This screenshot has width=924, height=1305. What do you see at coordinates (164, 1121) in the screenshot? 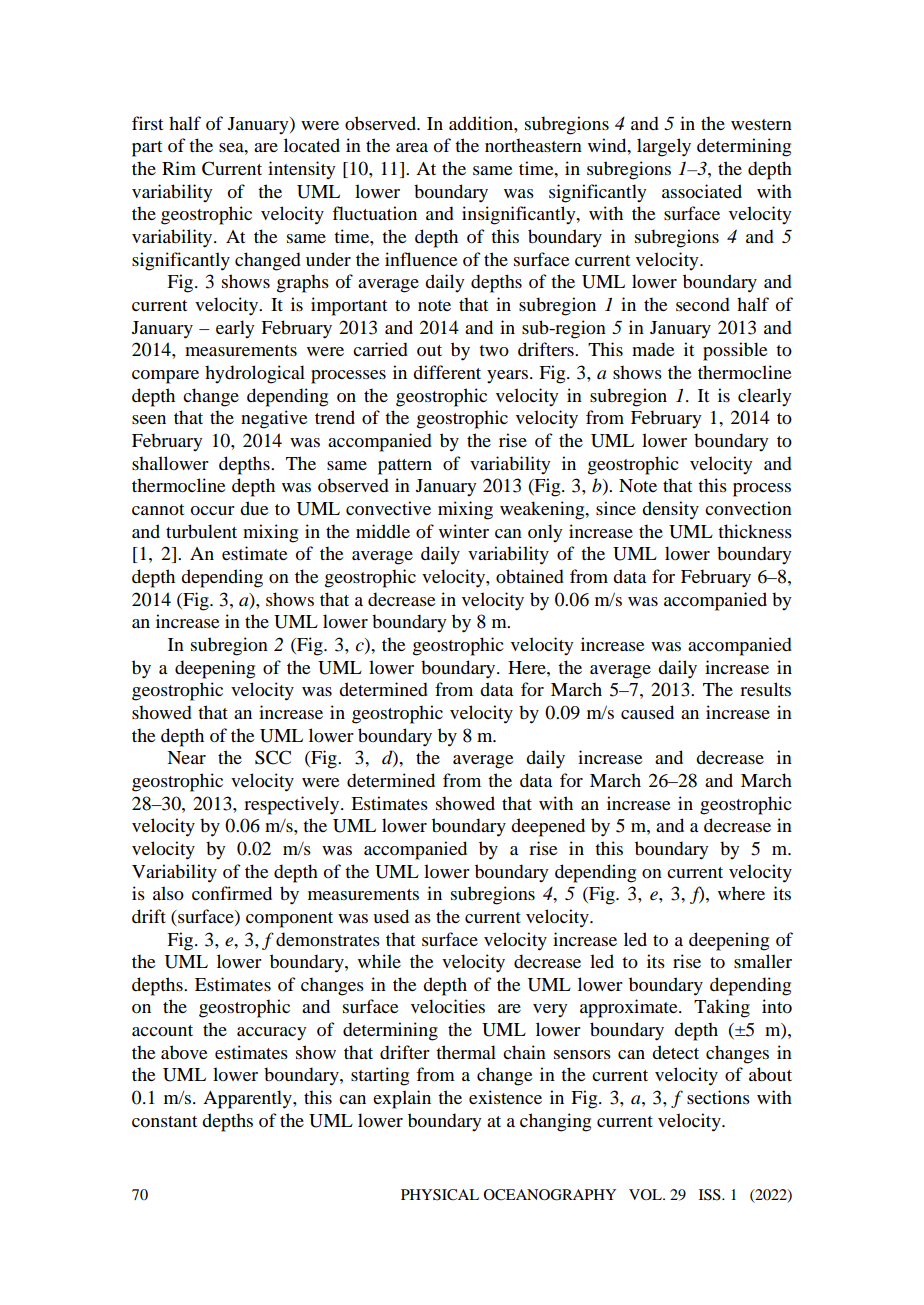
I see `constant` at bounding box center [164, 1121].
